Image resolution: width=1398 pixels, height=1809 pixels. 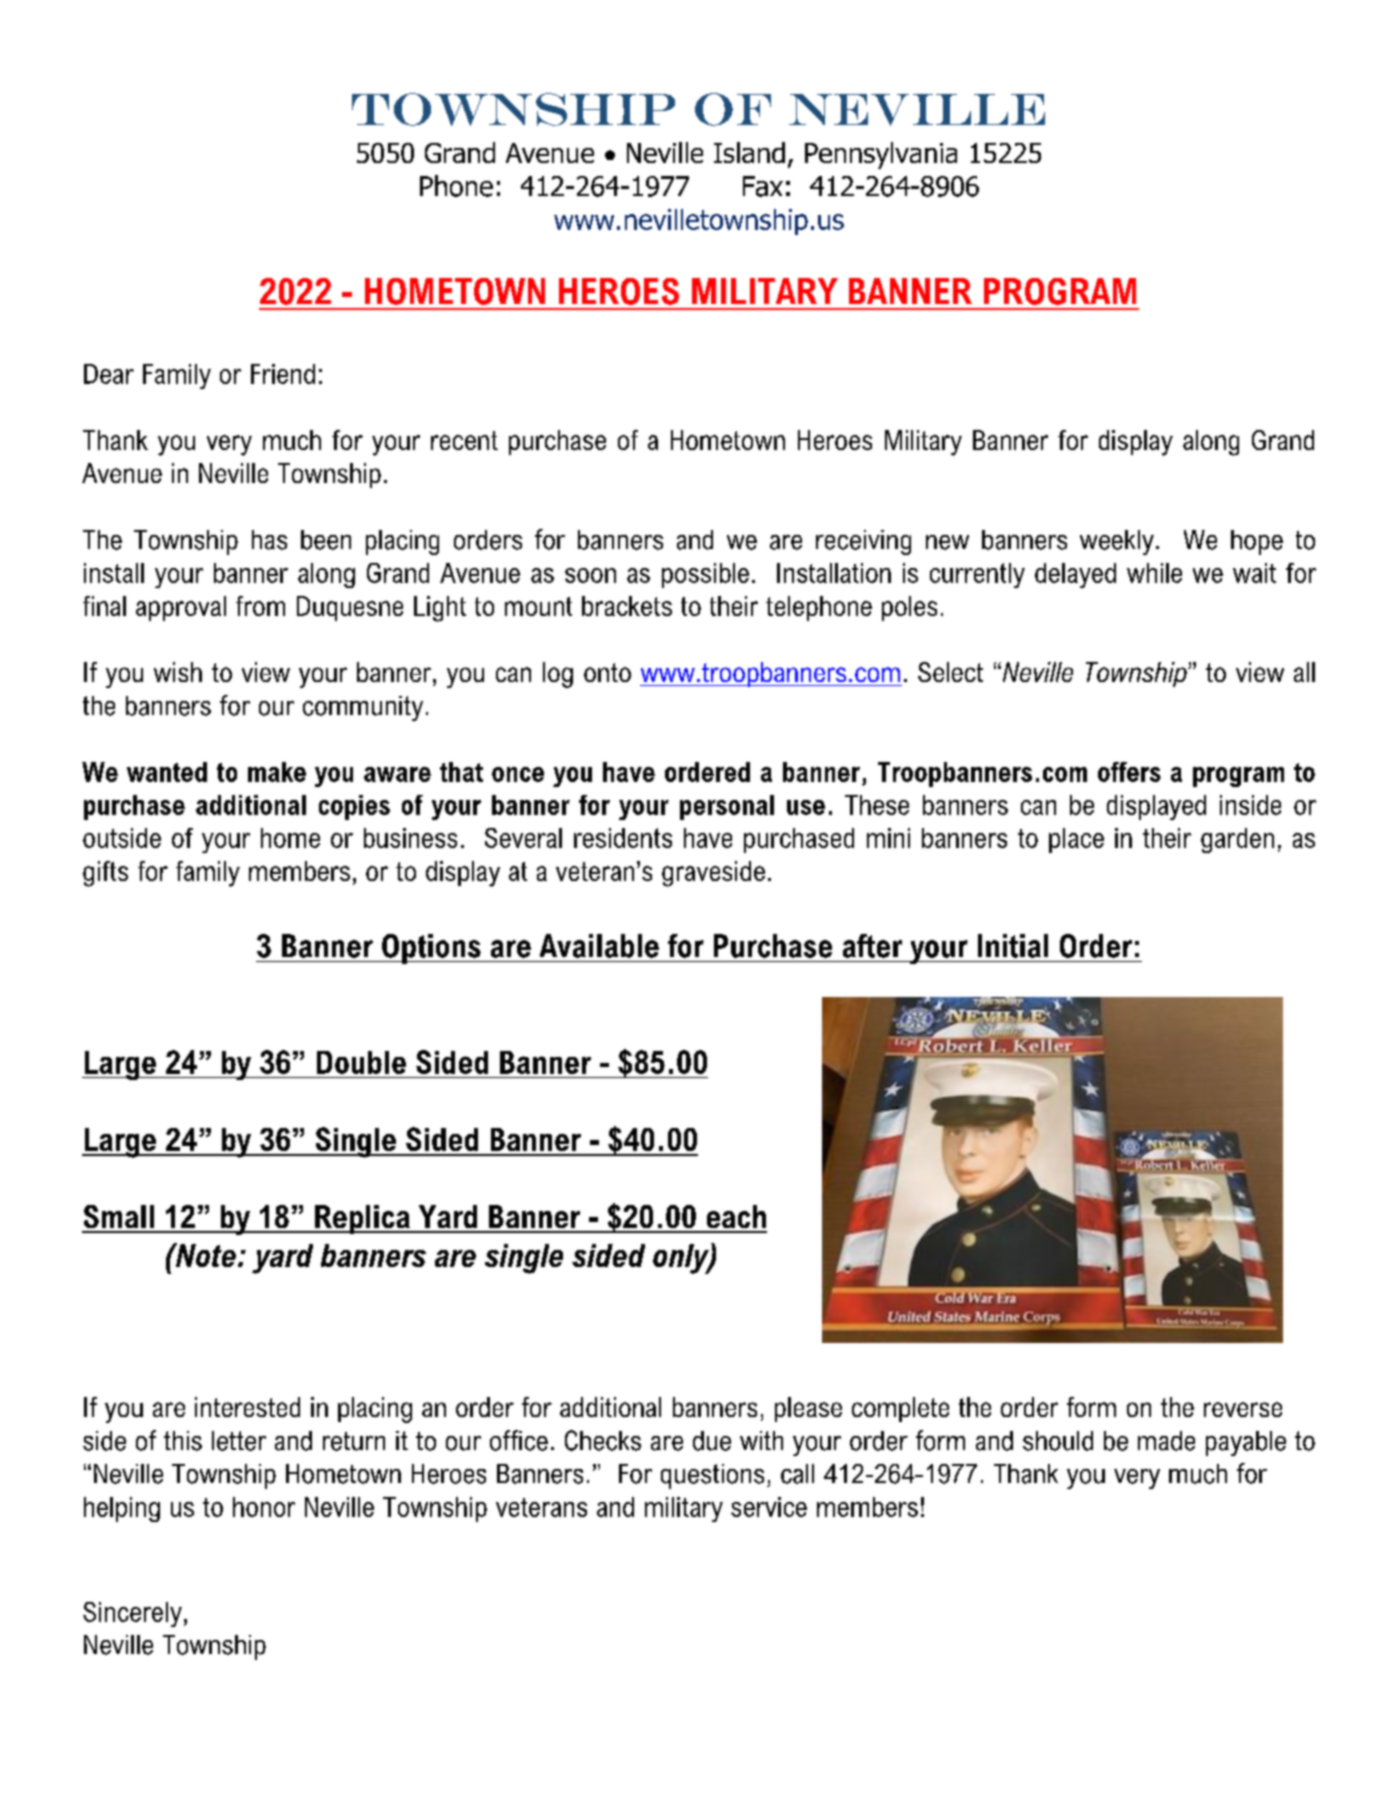 What do you see at coordinates (1076, 840) in the document?
I see `place` at bounding box center [1076, 840].
